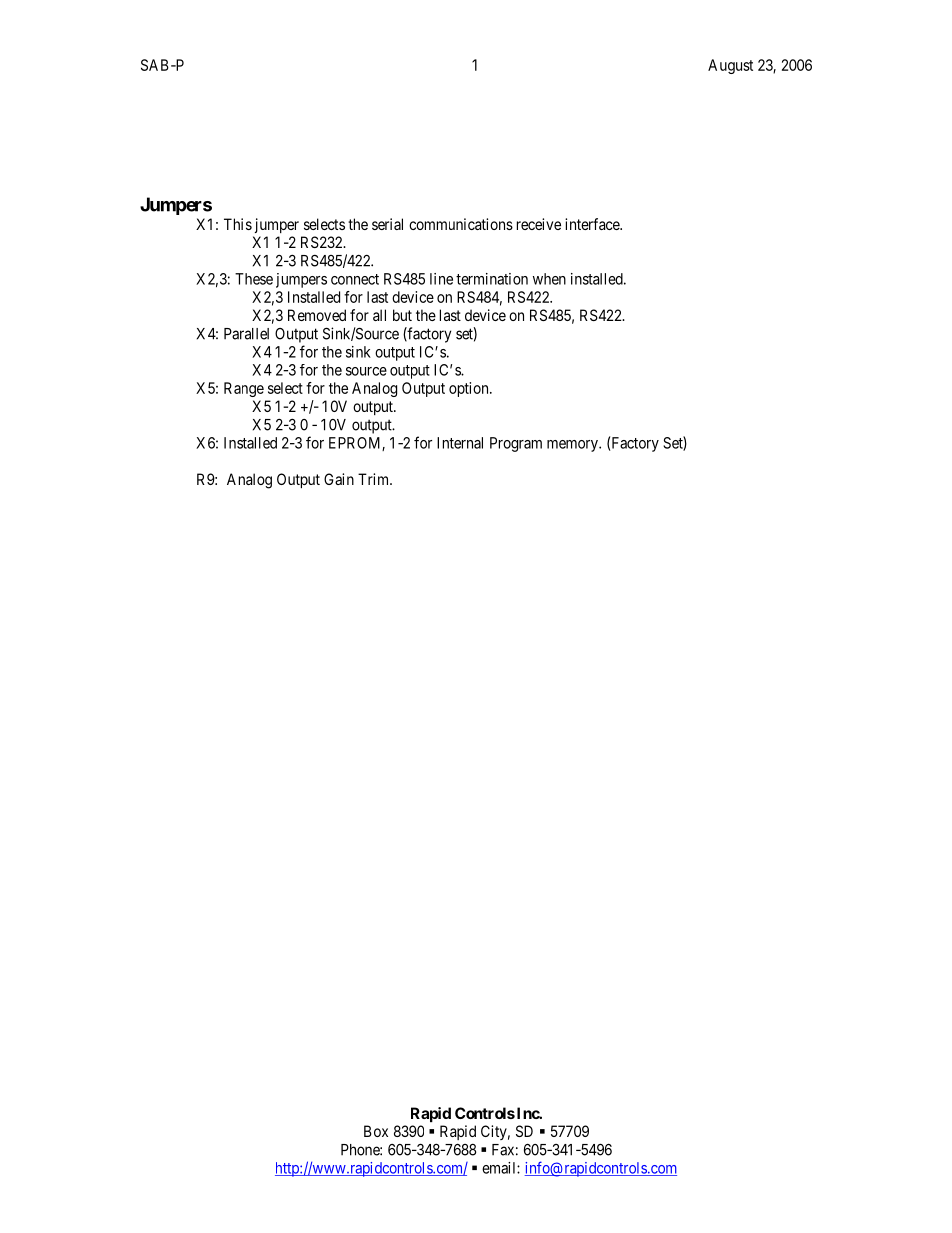 Image resolution: width=952 pixels, height=1233 pixels. Describe the element at coordinates (317, 315) in the document. I see `Removed` at that location.
